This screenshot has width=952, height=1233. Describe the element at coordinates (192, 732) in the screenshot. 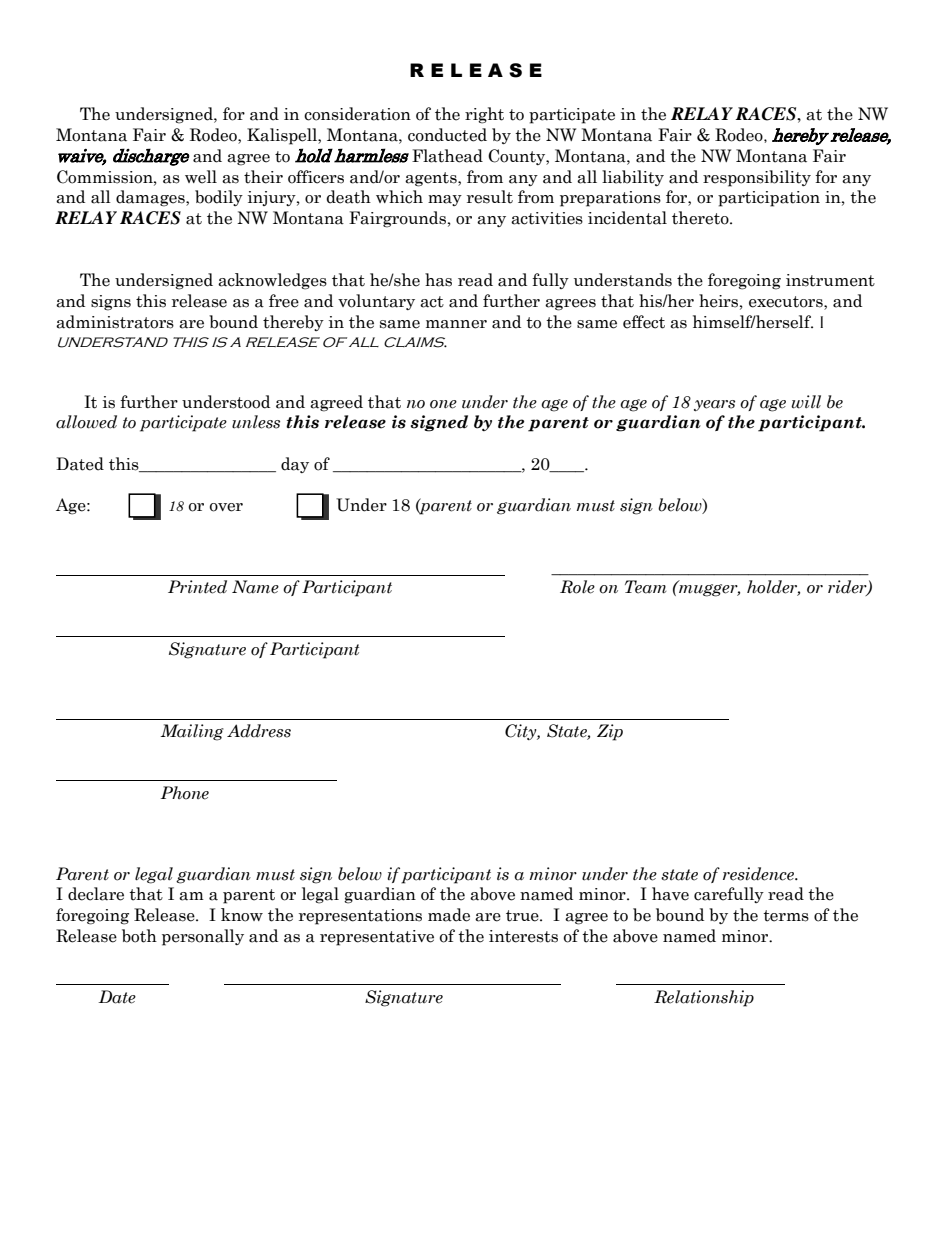

I see `Mailing` at that location.
